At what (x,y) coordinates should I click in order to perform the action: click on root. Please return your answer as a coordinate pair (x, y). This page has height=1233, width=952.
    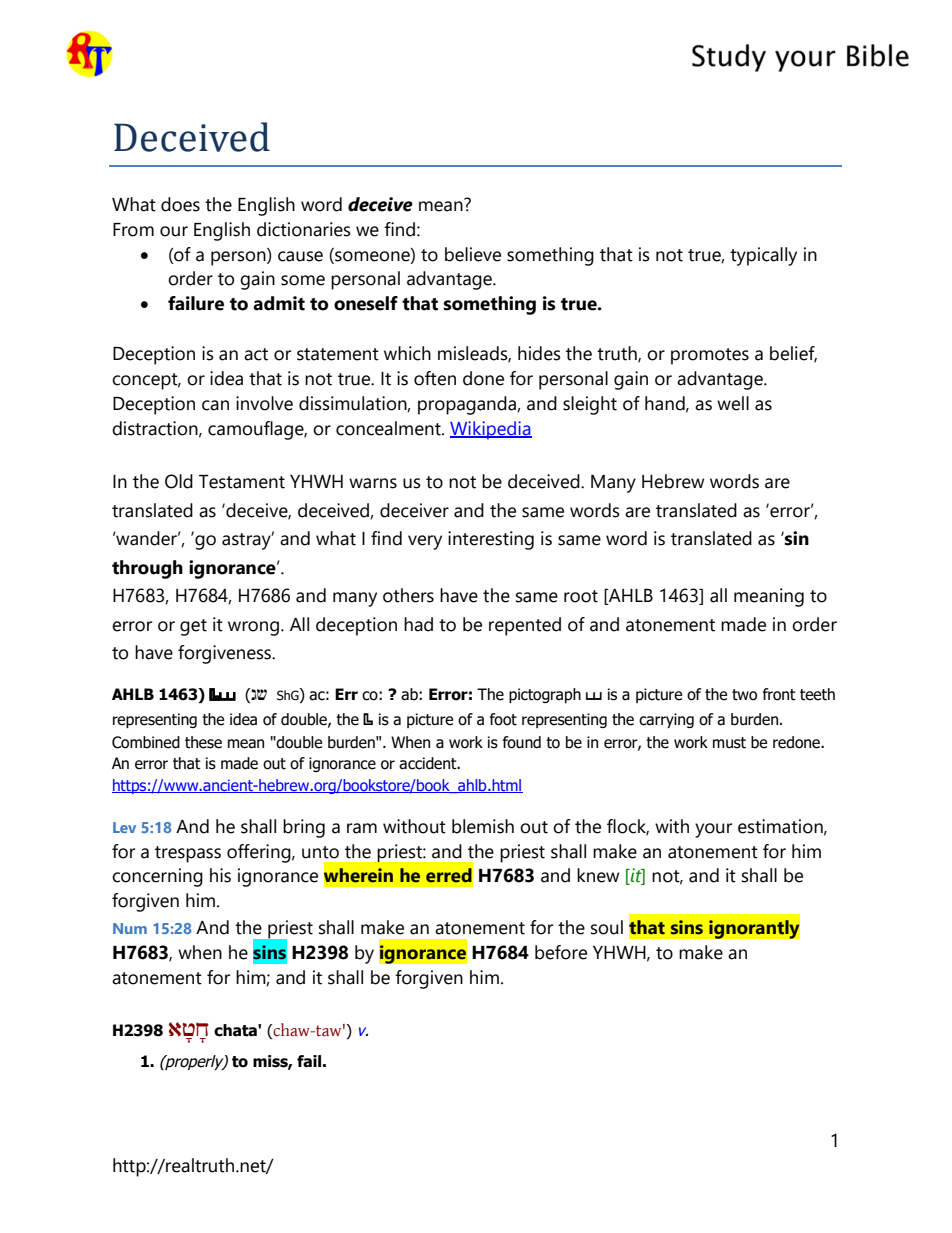
    Looking at the image, I should click on (581, 596).
